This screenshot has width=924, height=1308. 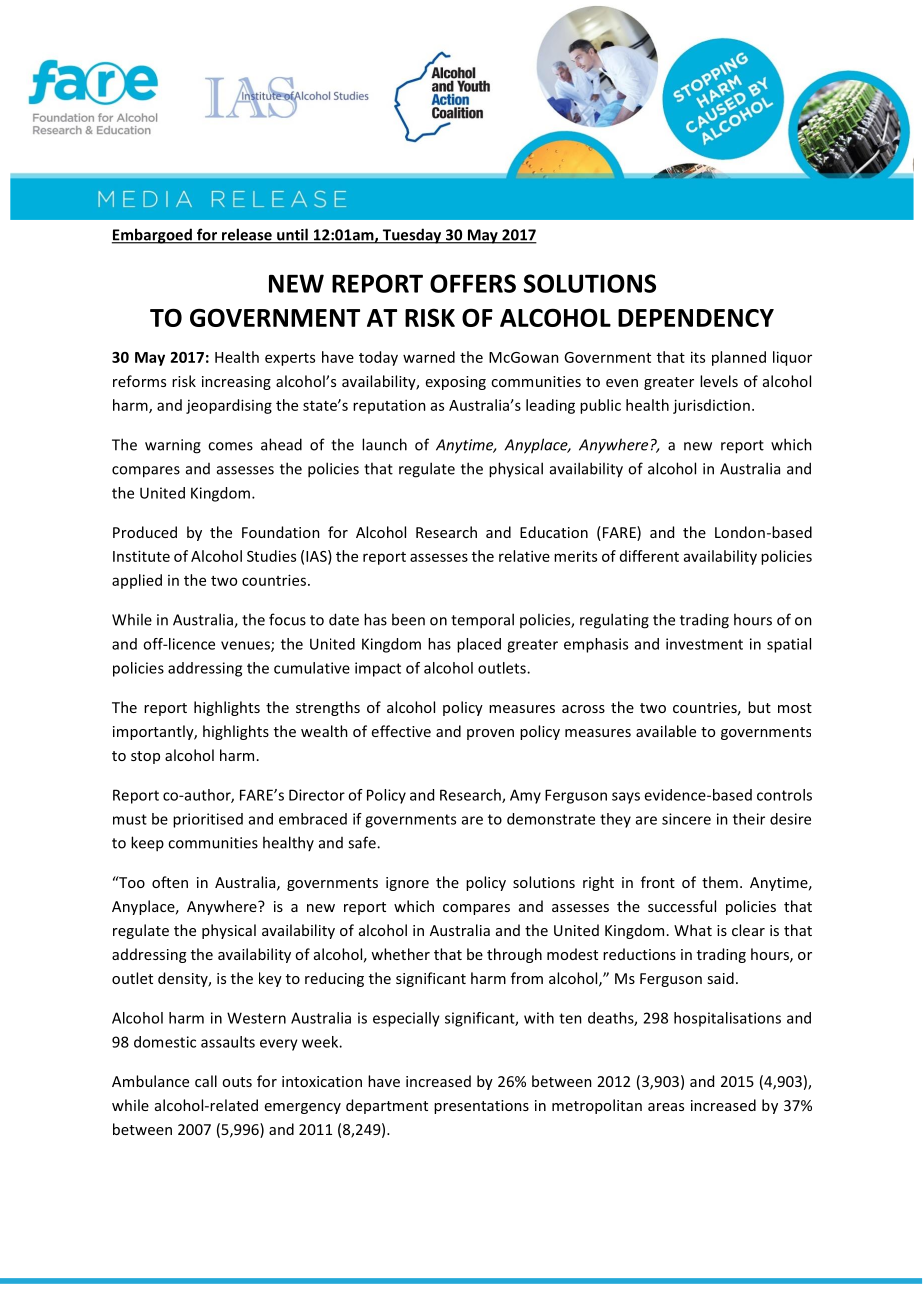 I want to click on OFFERS, so click(x=473, y=283).
